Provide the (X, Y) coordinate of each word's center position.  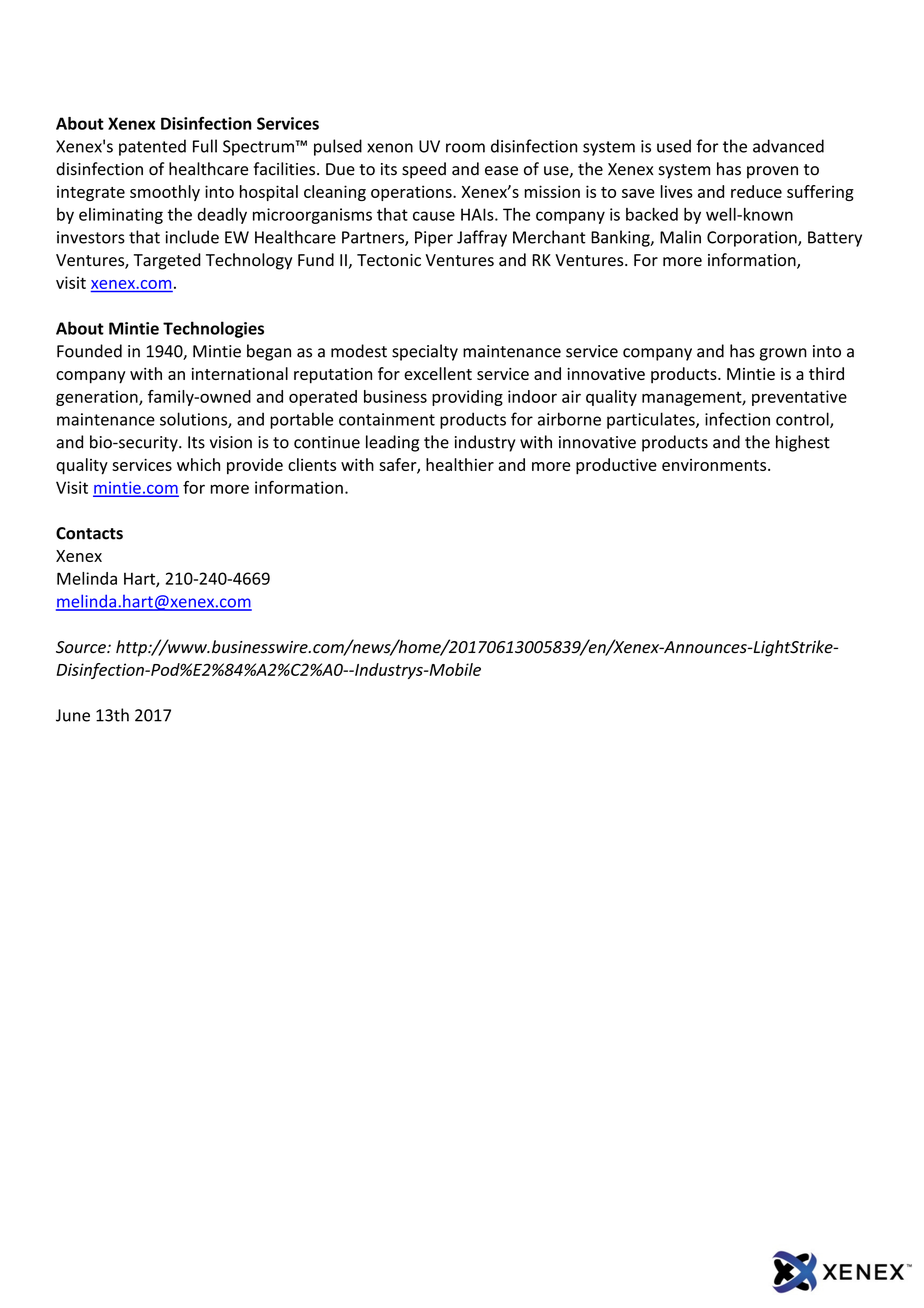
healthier (460, 464)
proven (772, 172)
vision (231, 442)
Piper (434, 239)
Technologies (213, 329)
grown (783, 354)
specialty (425, 352)
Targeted (167, 261)
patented (152, 147)
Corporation (753, 239)
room (465, 148)
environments (715, 465)
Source (82, 647)
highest (803, 443)
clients (312, 464)
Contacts (89, 533)
